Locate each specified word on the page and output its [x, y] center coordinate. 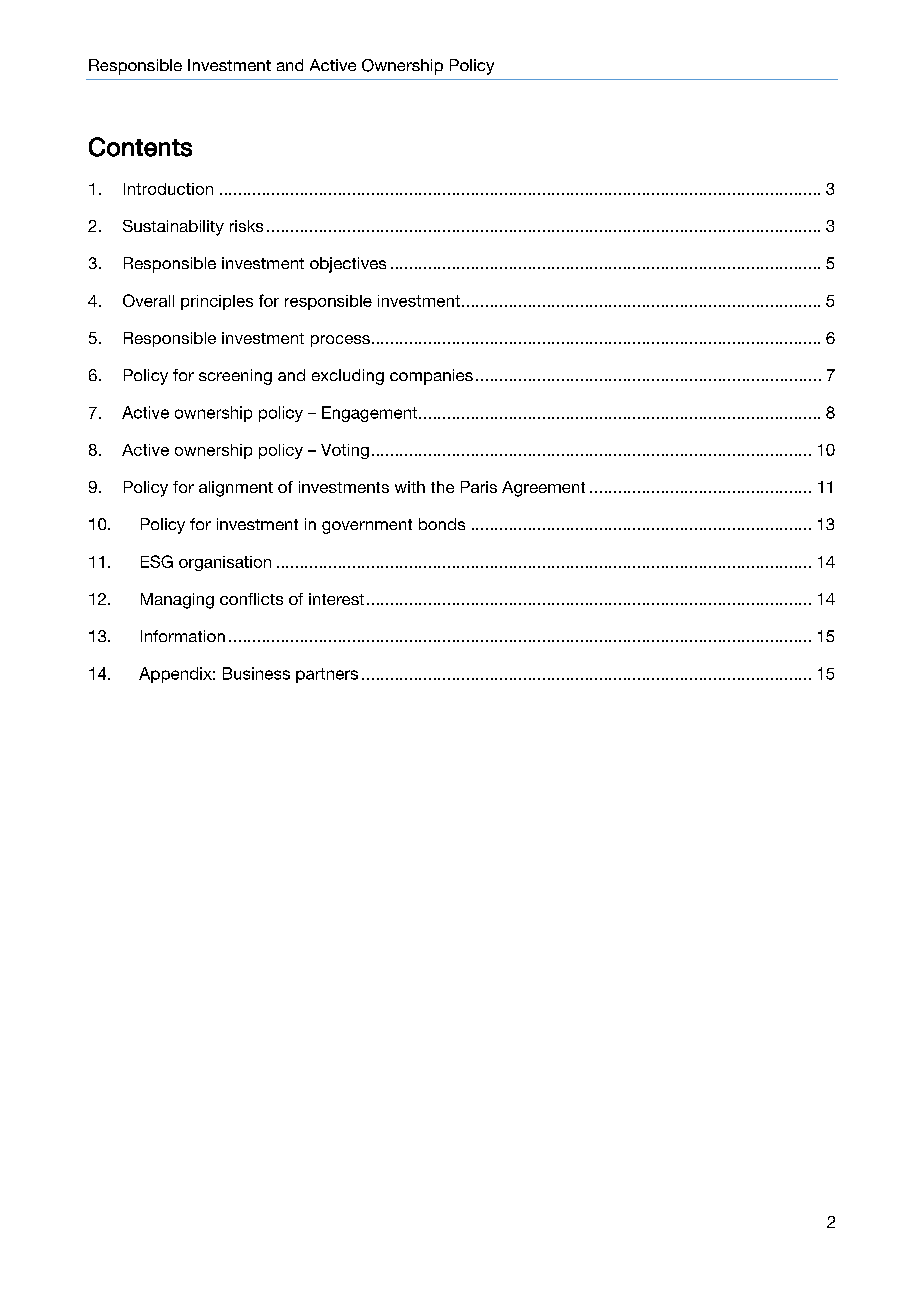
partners [327, 675]
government [367, 526]
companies [431, 377]
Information [183, 636]
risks [246, 226]
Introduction [168, 189]
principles [217, 302]
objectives [348, 265]
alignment [236, 489]
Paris [479, 487]
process [340, 341]
